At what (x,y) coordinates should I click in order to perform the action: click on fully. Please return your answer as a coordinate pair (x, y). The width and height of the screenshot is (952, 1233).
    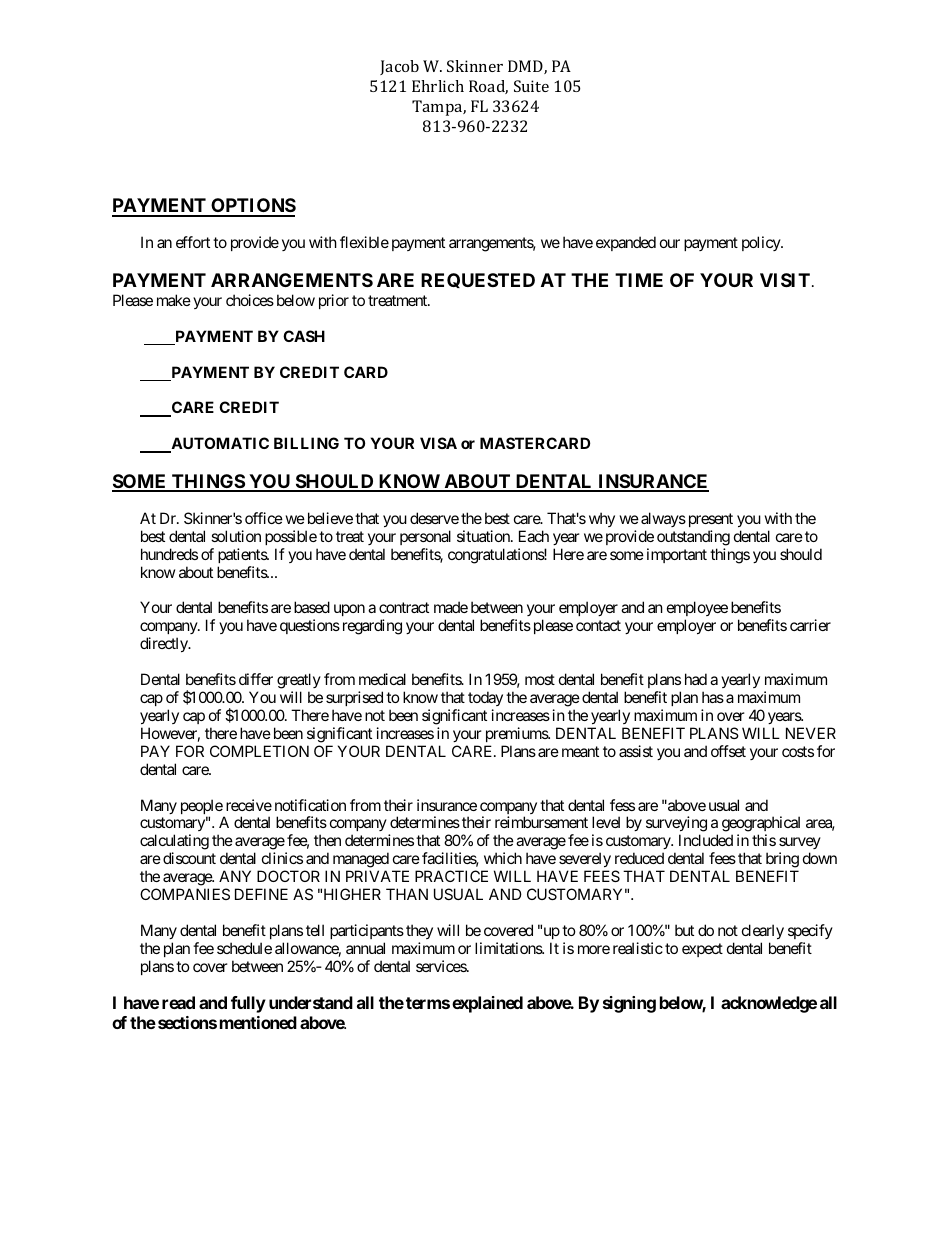
    Looking at the image, I should click on (248, 1004).
